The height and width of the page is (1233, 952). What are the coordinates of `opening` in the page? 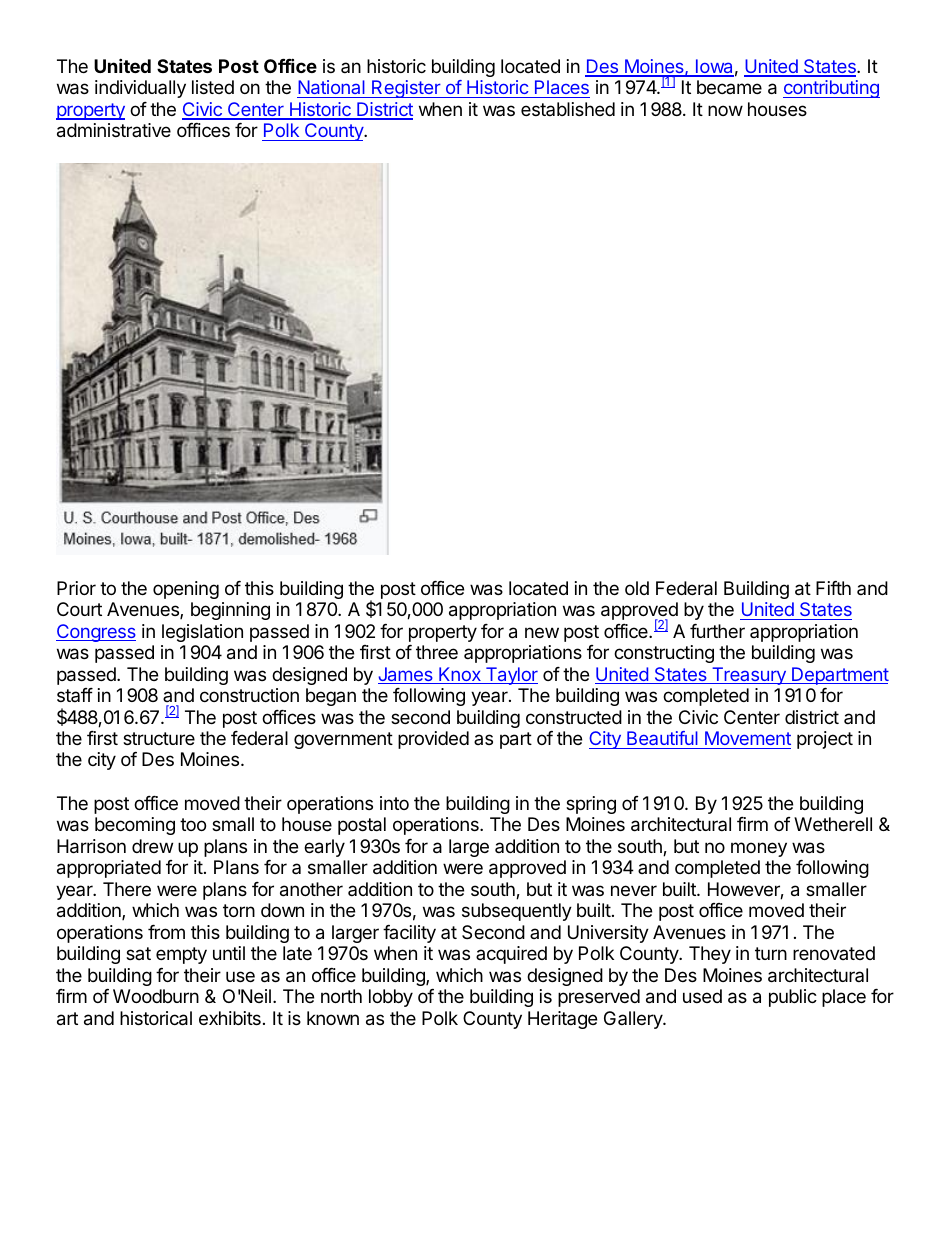 It's located at (186, 590).
